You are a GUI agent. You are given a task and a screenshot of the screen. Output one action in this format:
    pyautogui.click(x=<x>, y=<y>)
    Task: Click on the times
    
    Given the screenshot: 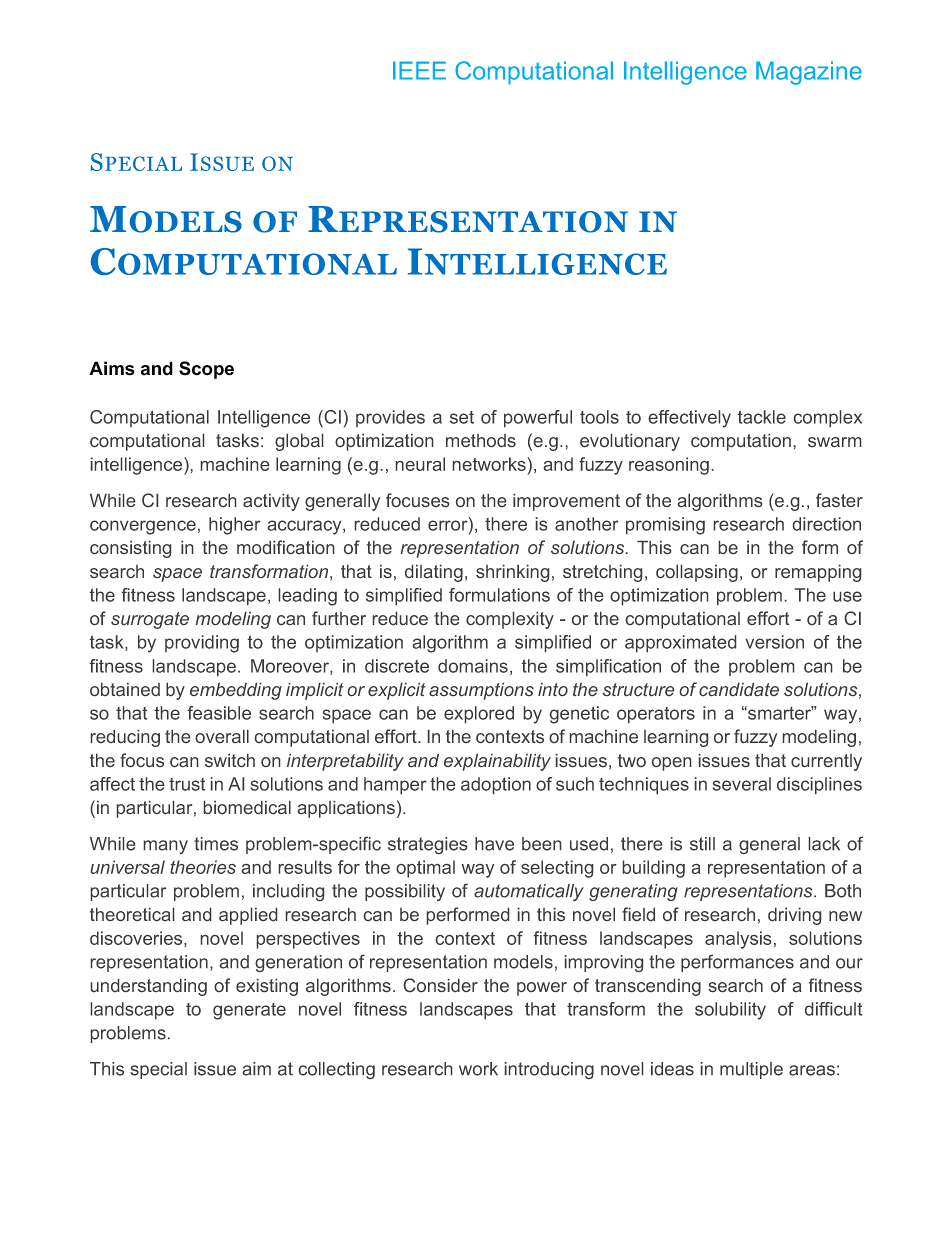 What is the action you would take?
    pyautogui.click(x=216, y=844)
